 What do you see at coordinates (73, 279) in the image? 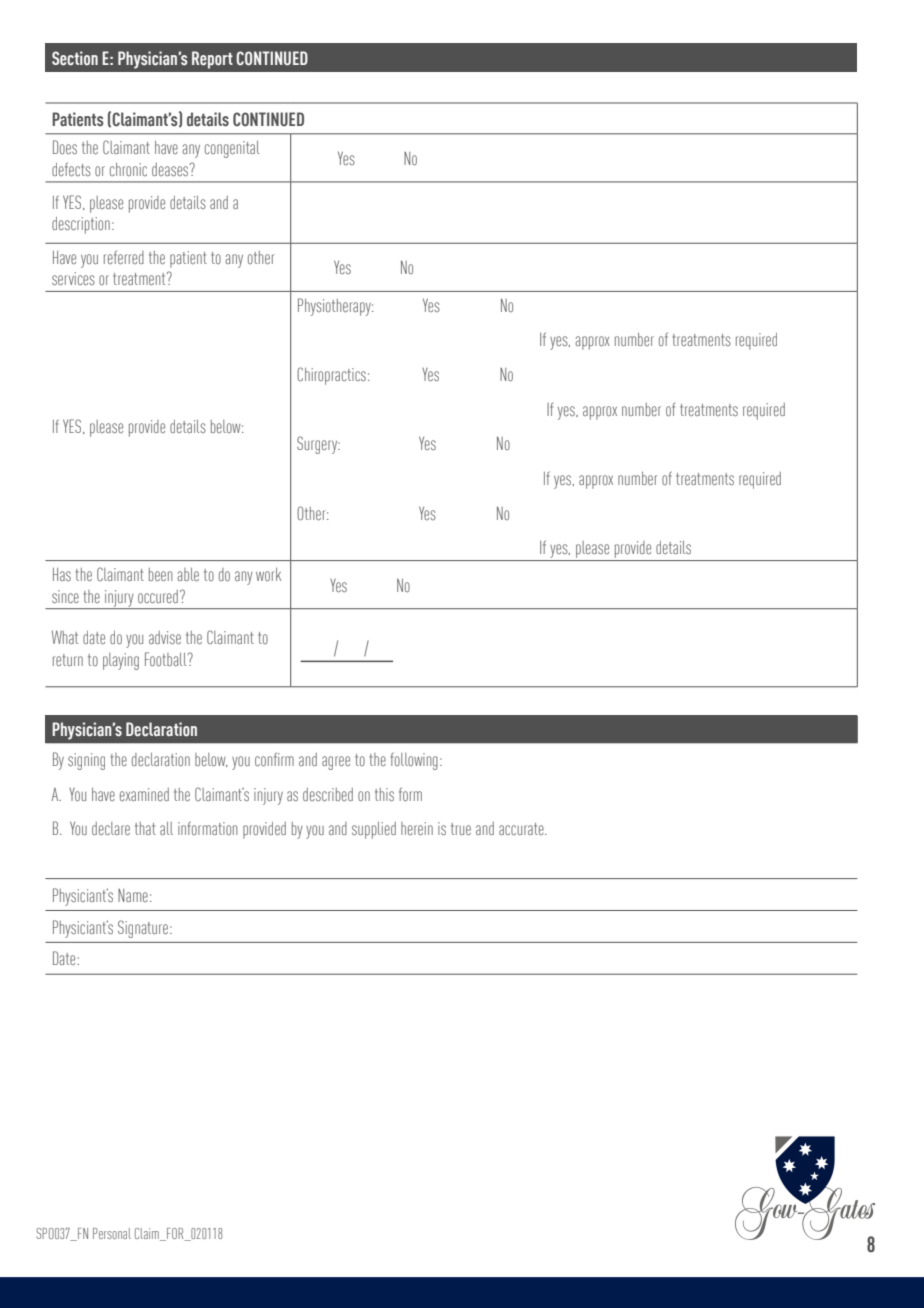
I see `services` at bounding box center [73, 279].
